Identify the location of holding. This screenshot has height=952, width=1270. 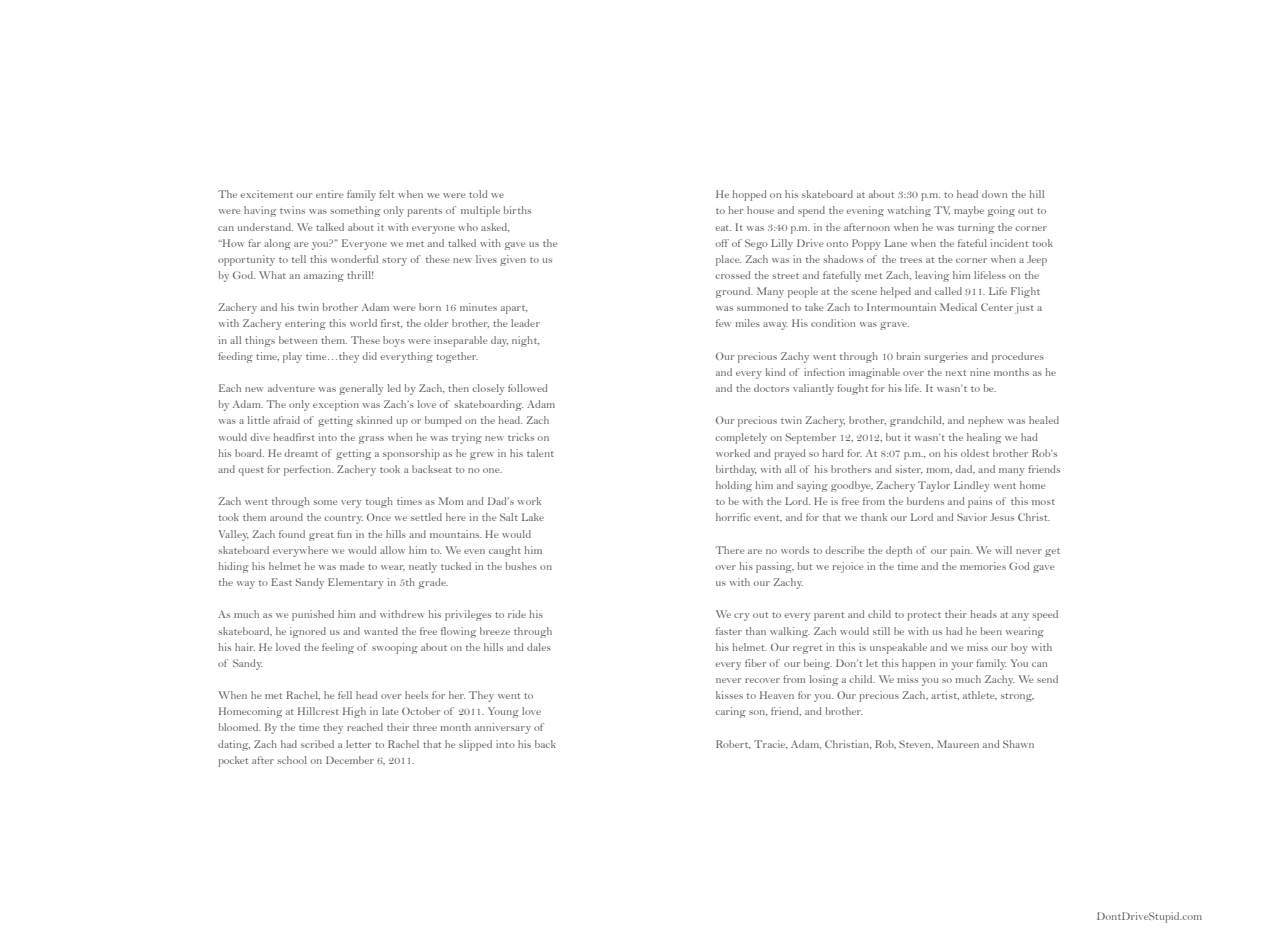
(734, 486).
